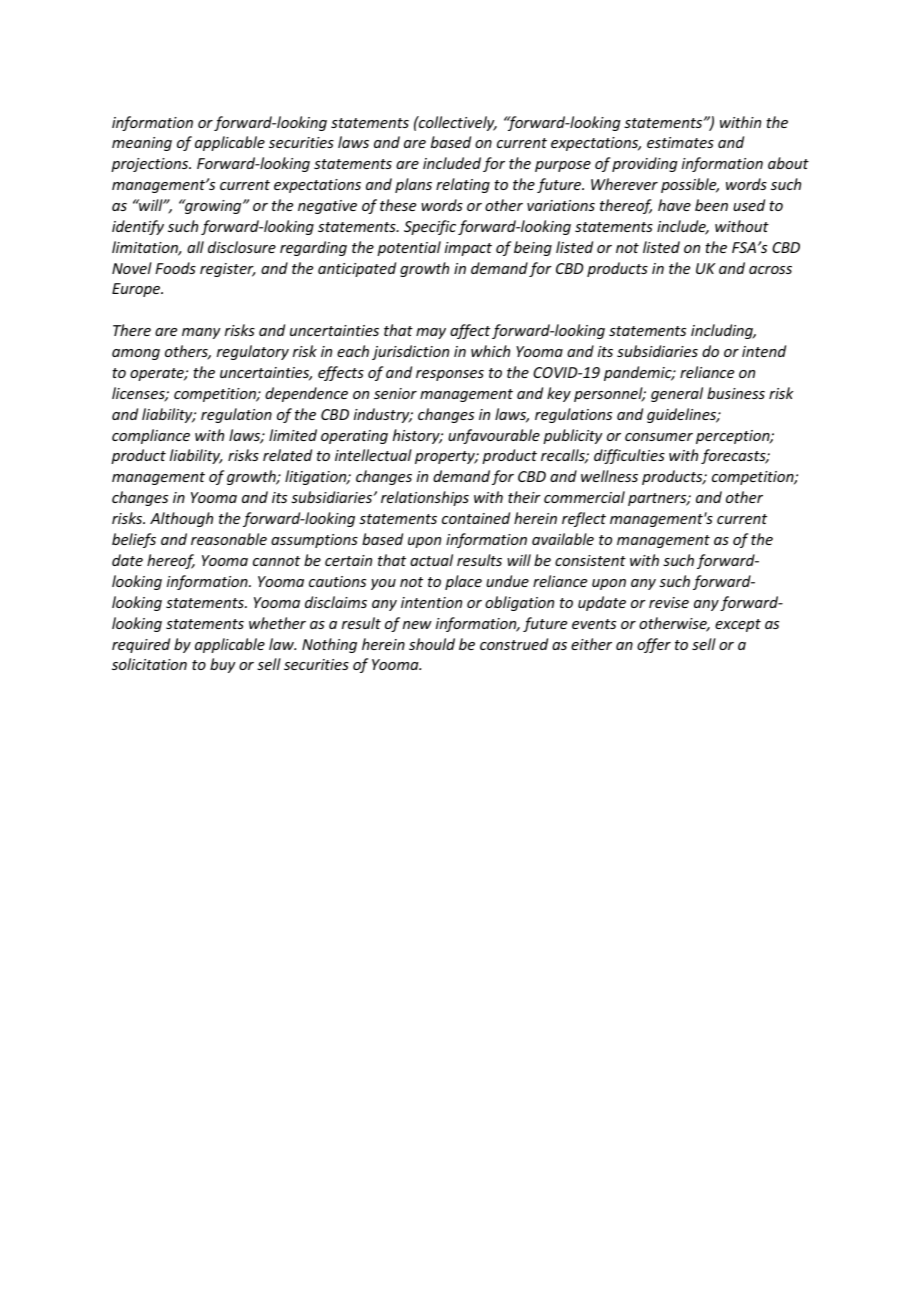 The height and width of the screenshot is (1308, 924). I want to click on estimates, so click(680, 142).
